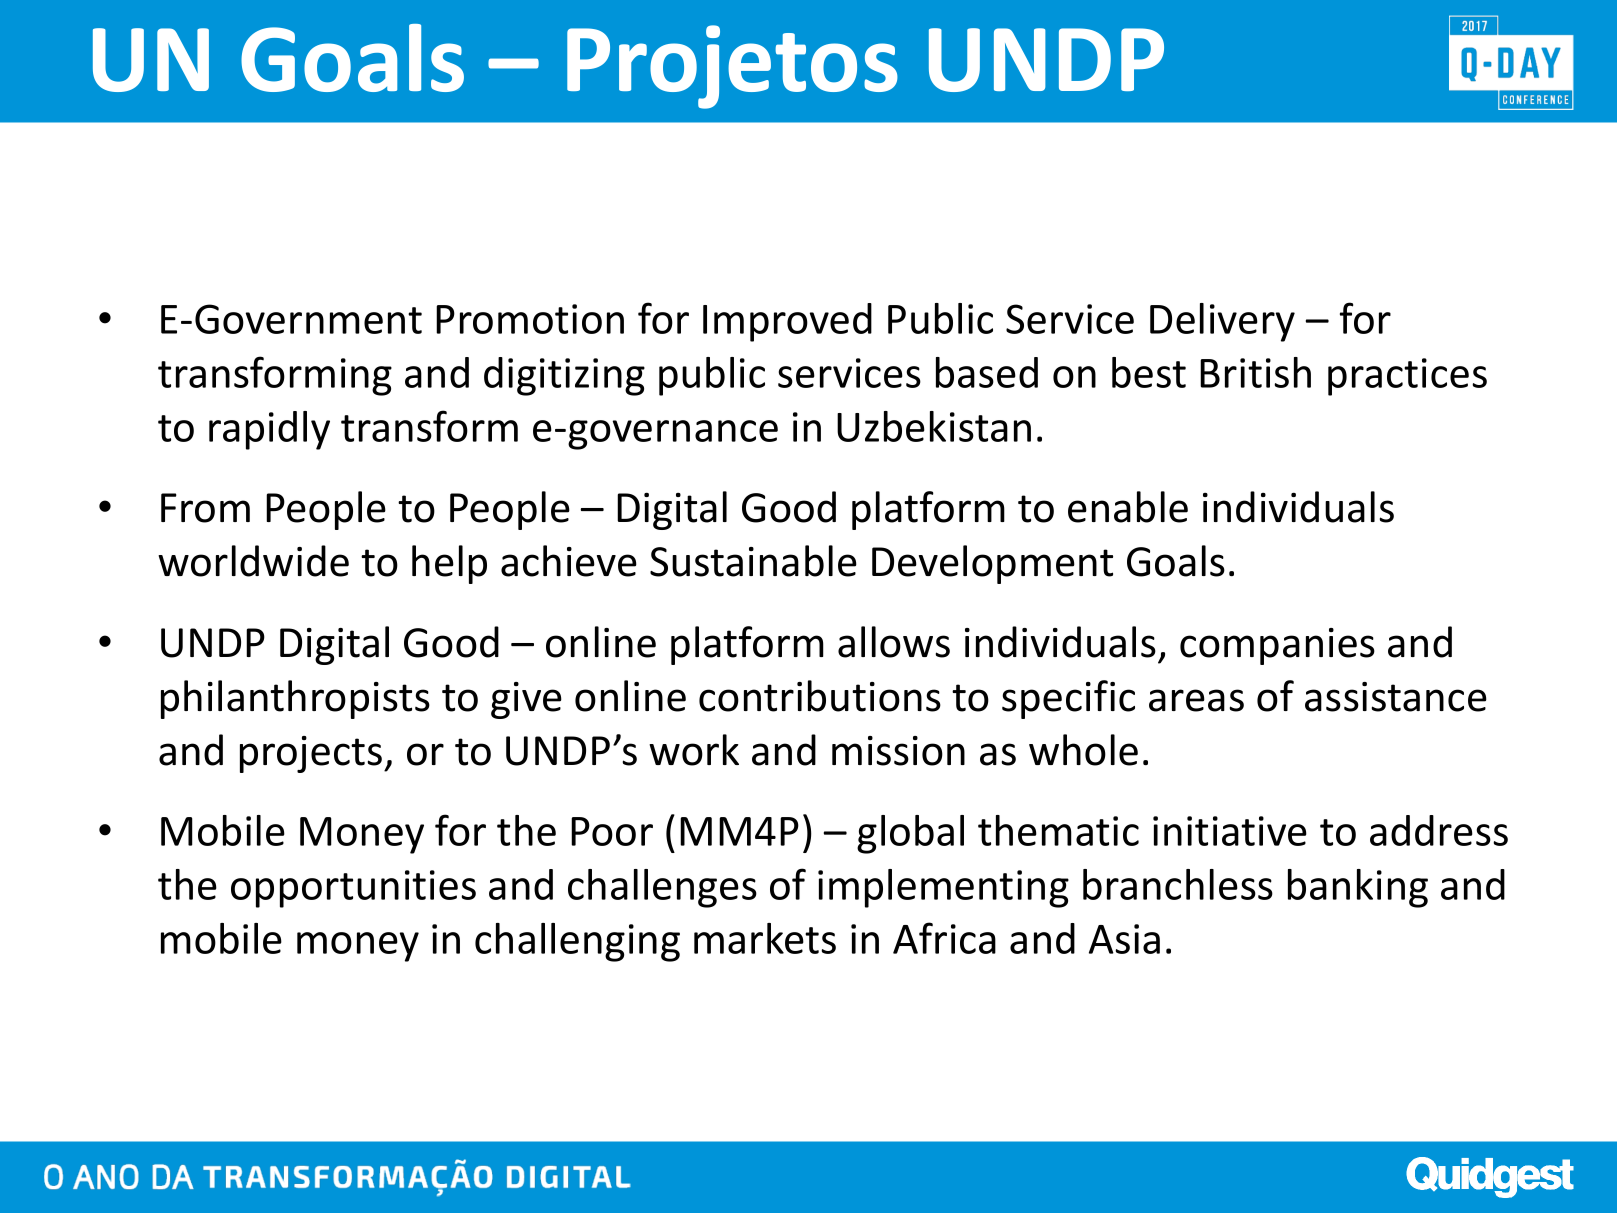  What do you see at coordinates (530, 319) in the screenshot?
I see `Promotion` at bounding box center [530, 319].
